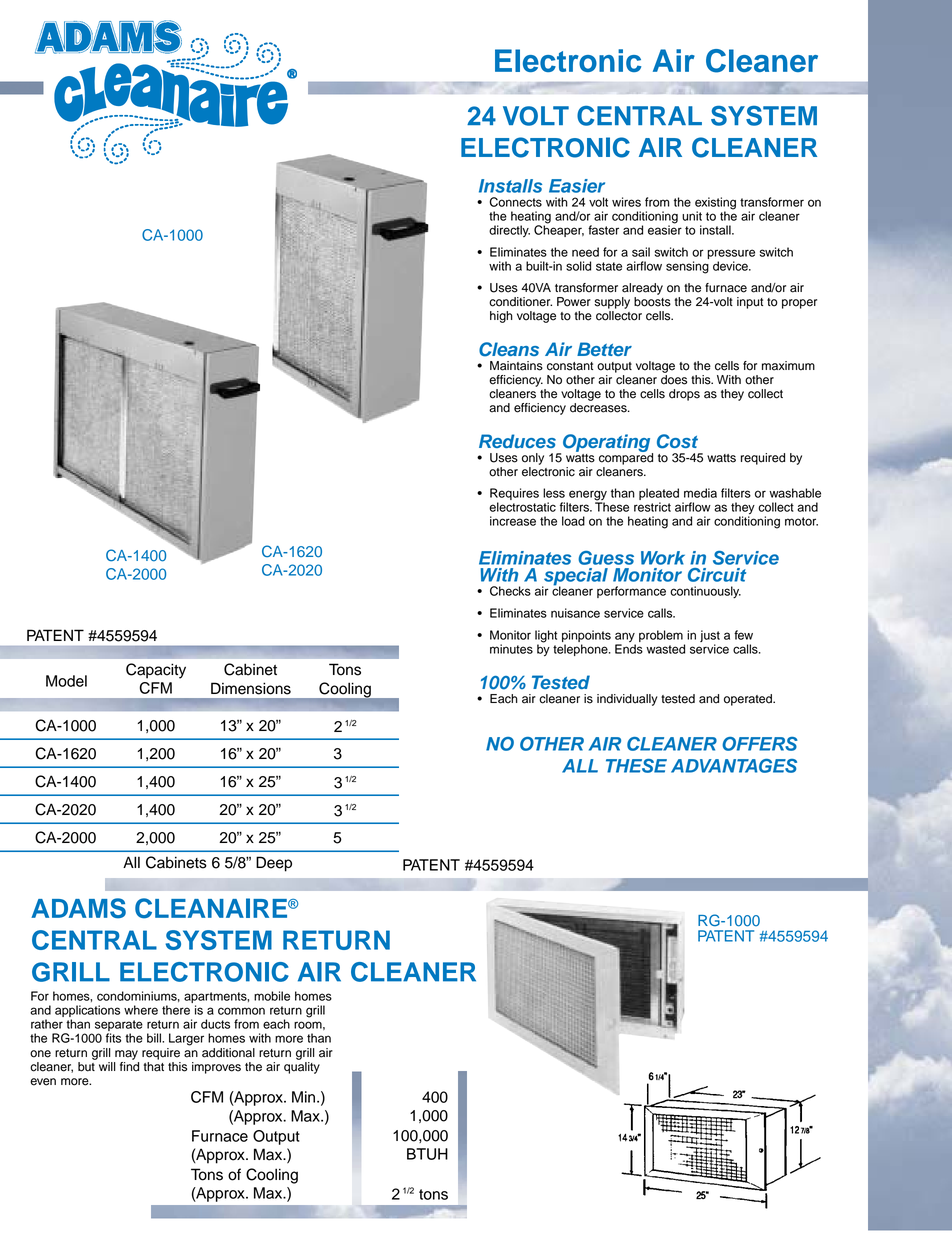 The height and width of the image is (1233, 952). What do you see at coordinates (749, 700) in the image?
I see `operated` at bounding box center [749, 700].
